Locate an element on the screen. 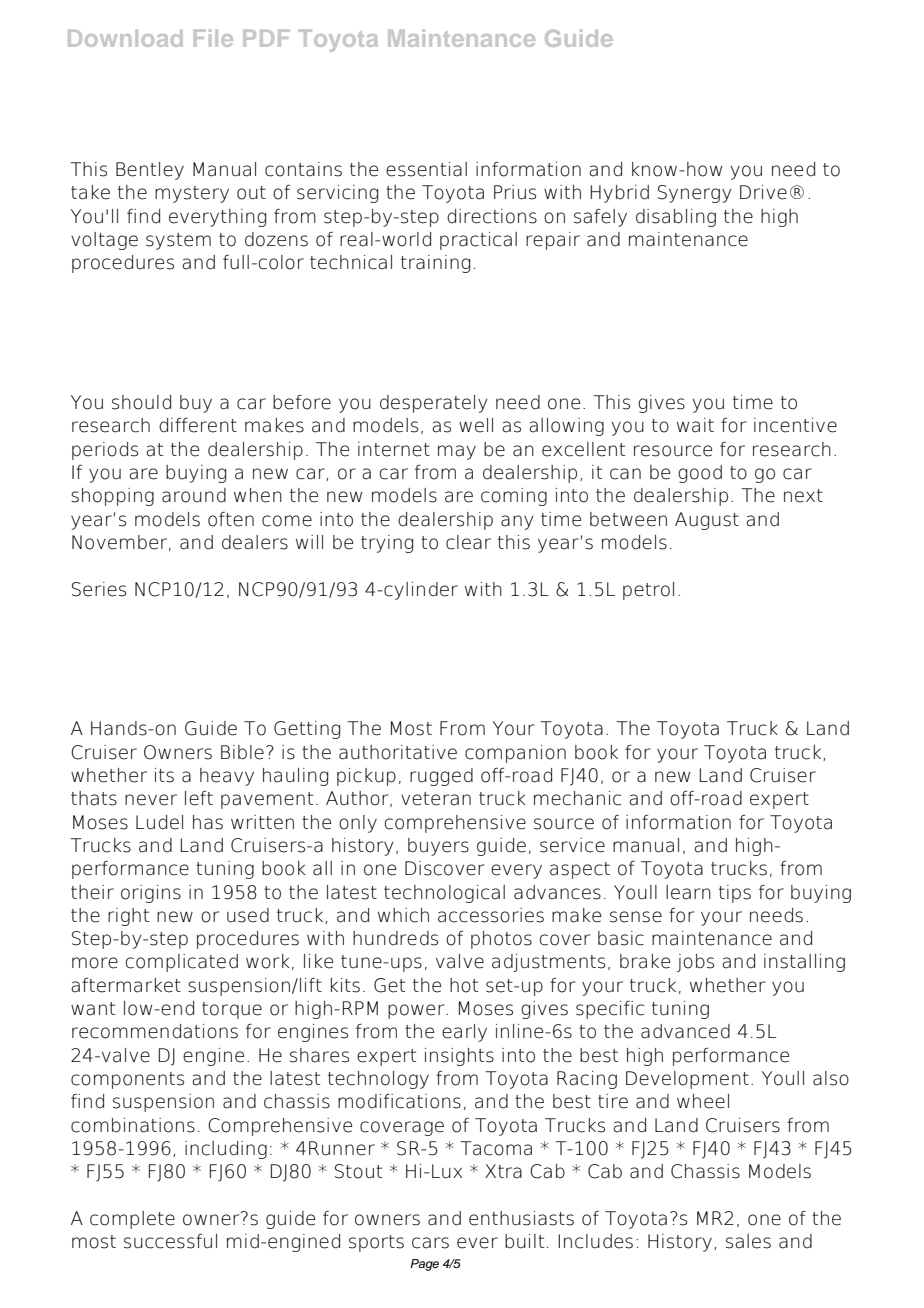 The height and width of the screenshot is (1308, 924). good is located at coordinates (700, 474).
